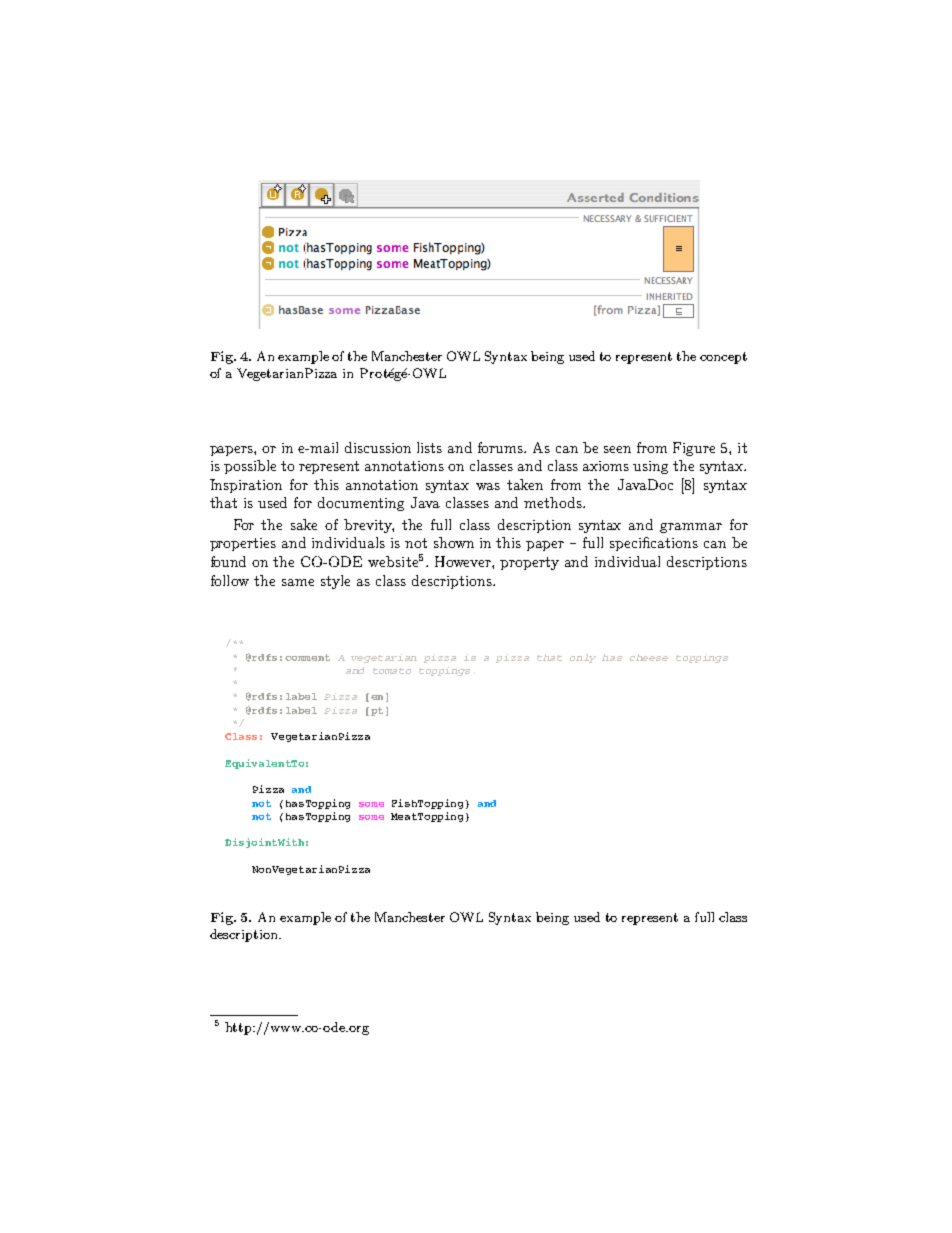 The width and height of the screenshot is (952, 1233). Describe the element at coordinates (694, 449) in the screenshot. I see `Figure` at that location.
